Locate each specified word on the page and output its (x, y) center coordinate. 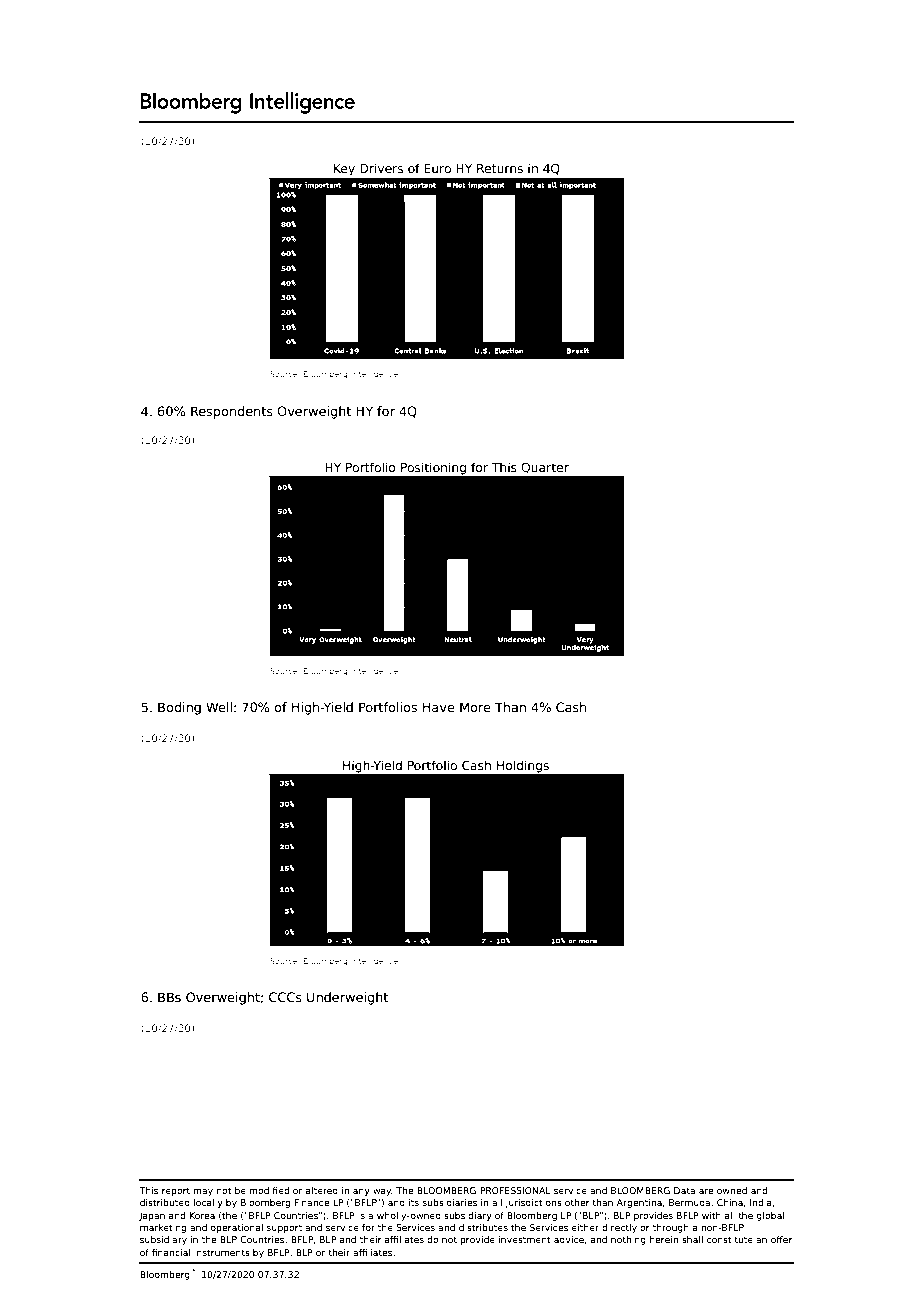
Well (219, 707)
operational (236, 1228)
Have (438, 707)
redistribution (761, 60)
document (211, 60)
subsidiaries (449, 1202)
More (475, 707)
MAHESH (452, 60)
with (711, 1215)
